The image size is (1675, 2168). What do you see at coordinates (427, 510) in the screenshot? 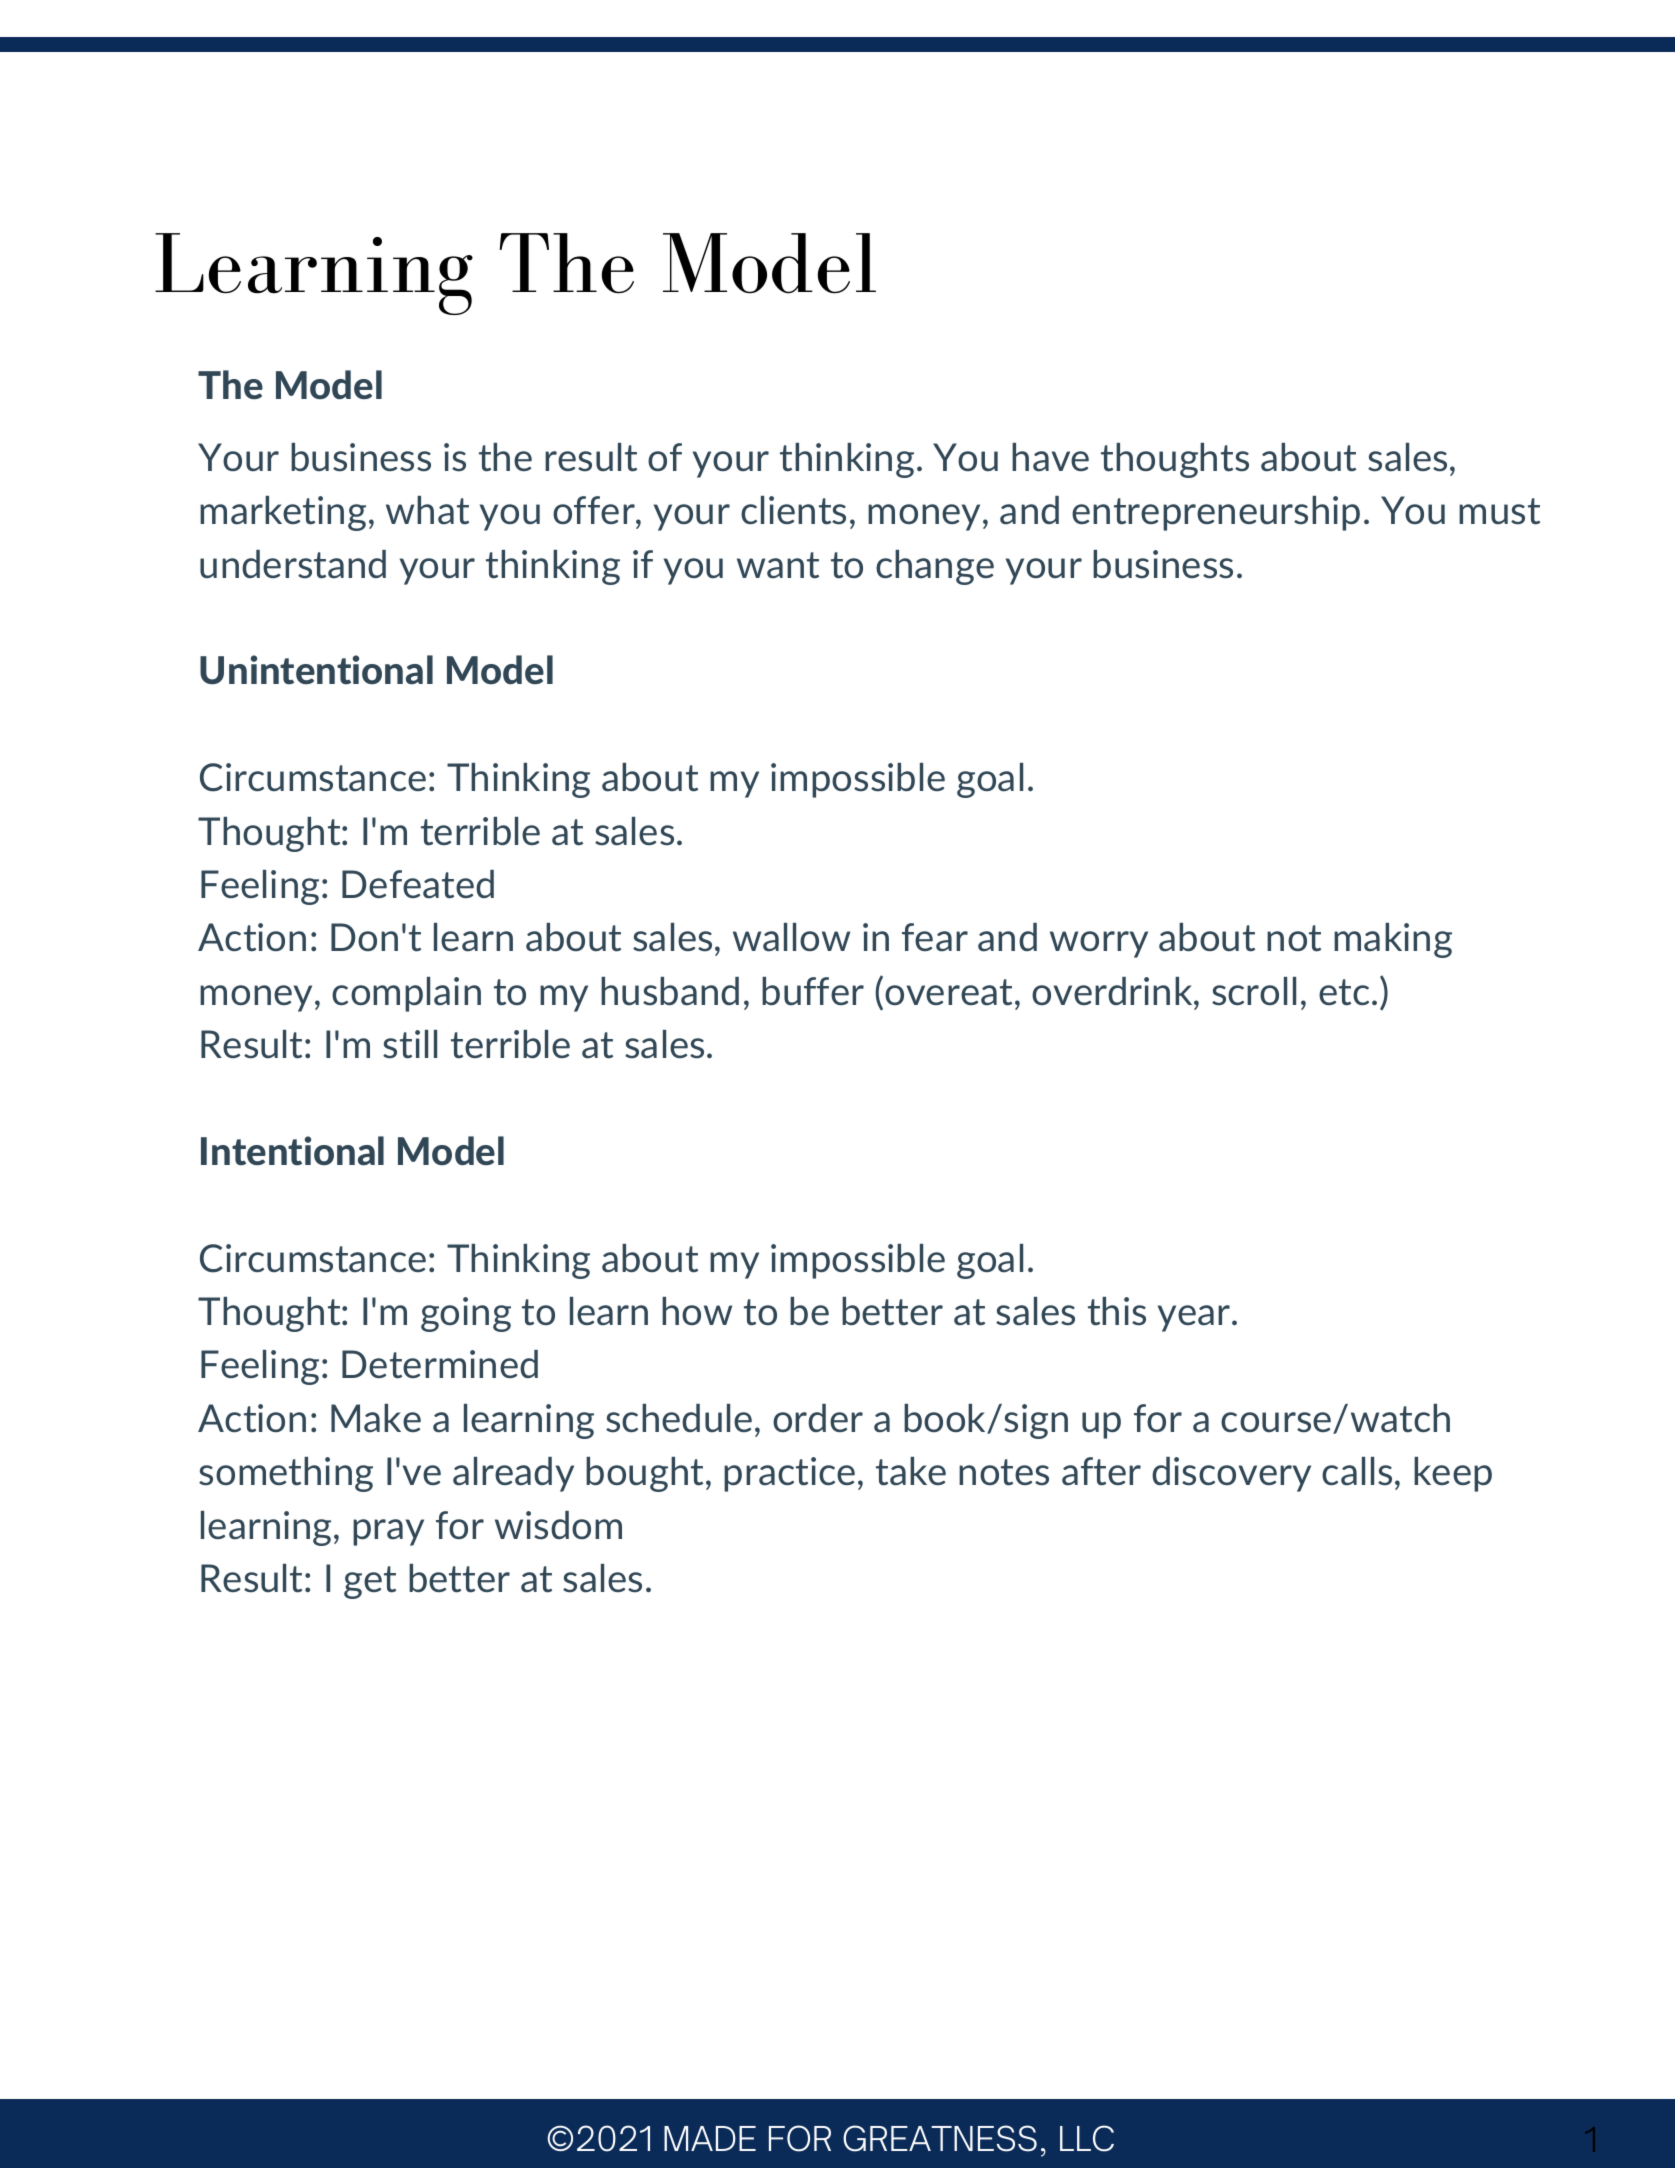
I see `what` at bounding box center [427, 510].
